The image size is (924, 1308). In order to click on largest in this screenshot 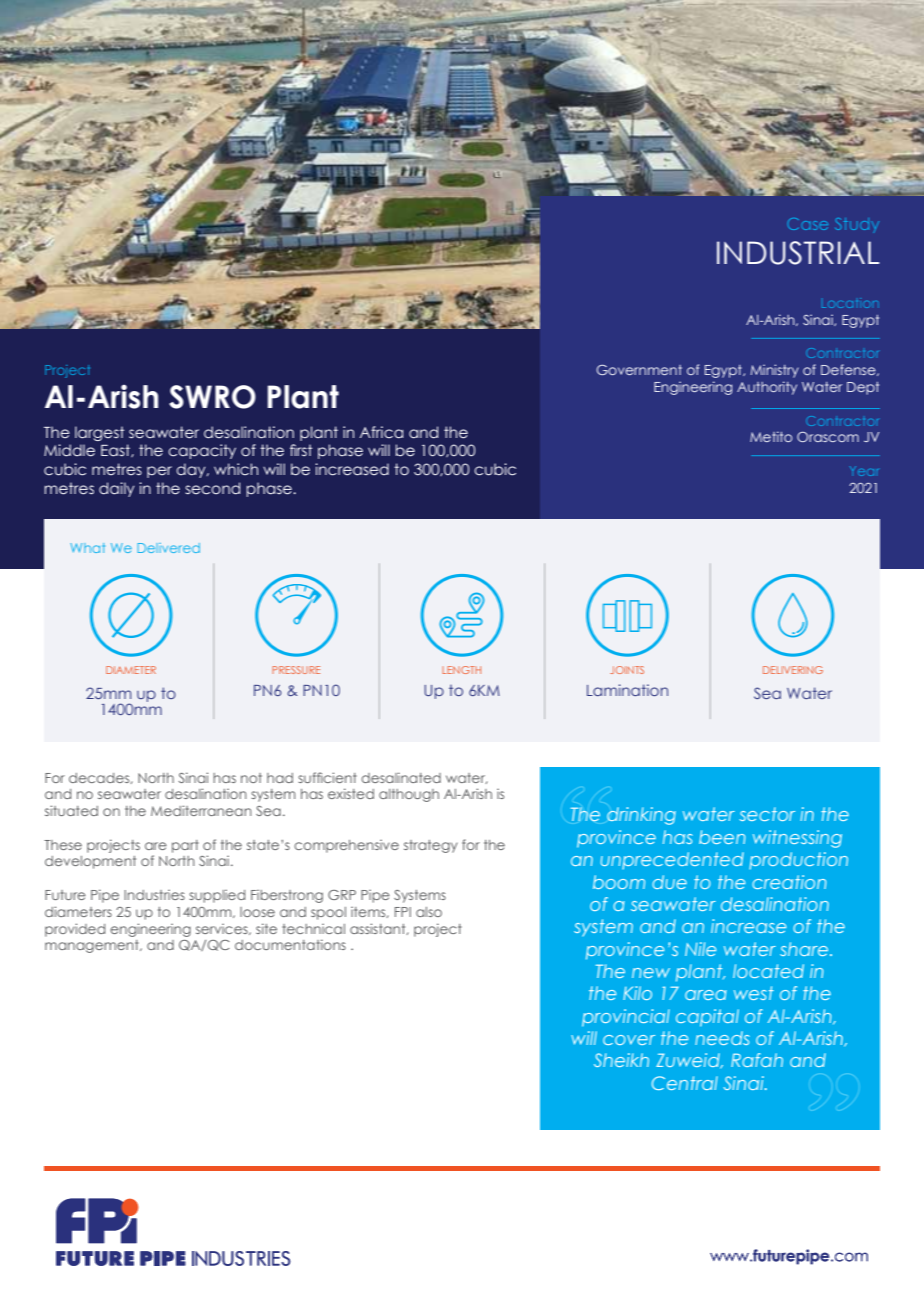, I will do `click(99, 433)`.
